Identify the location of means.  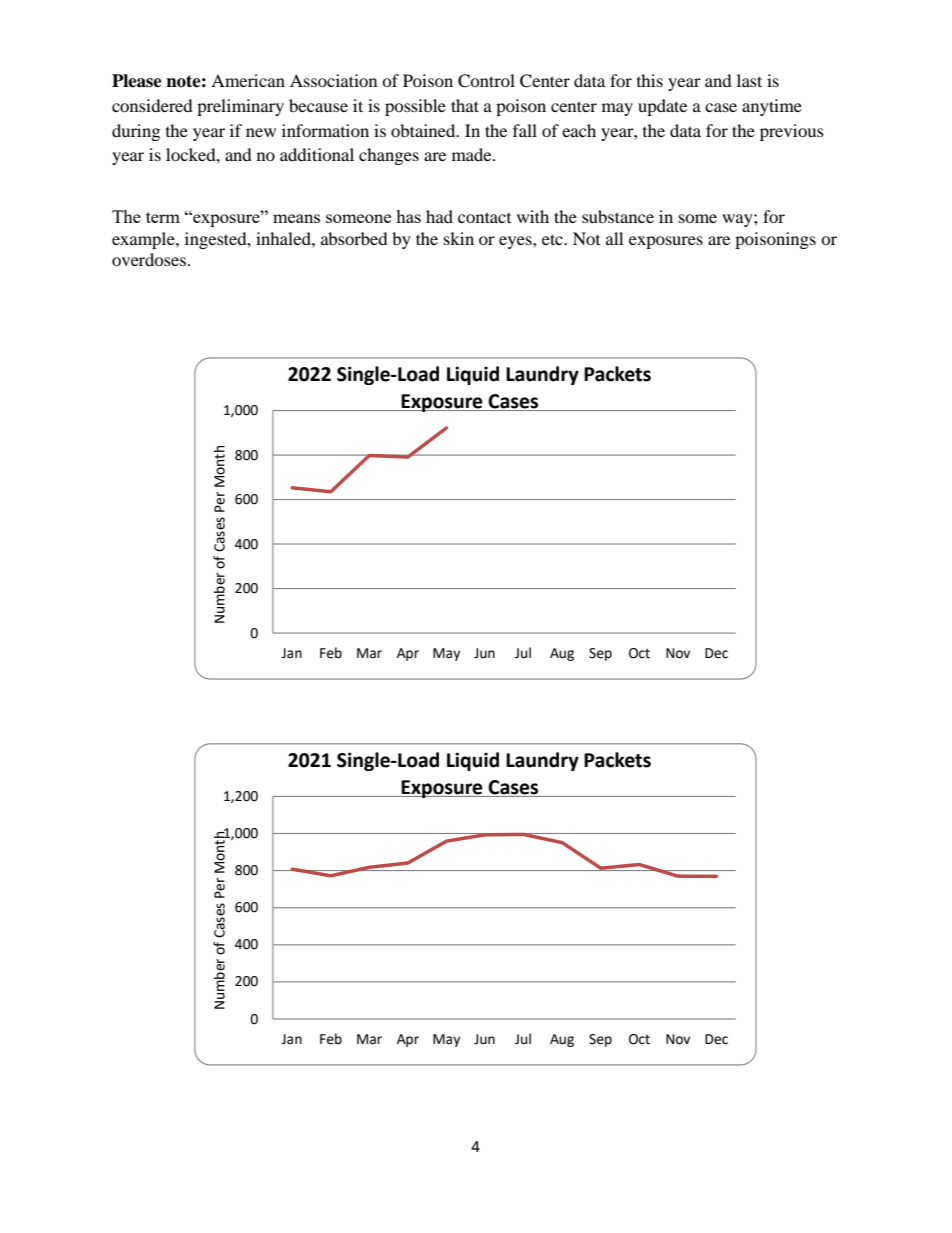
(296, 218).
